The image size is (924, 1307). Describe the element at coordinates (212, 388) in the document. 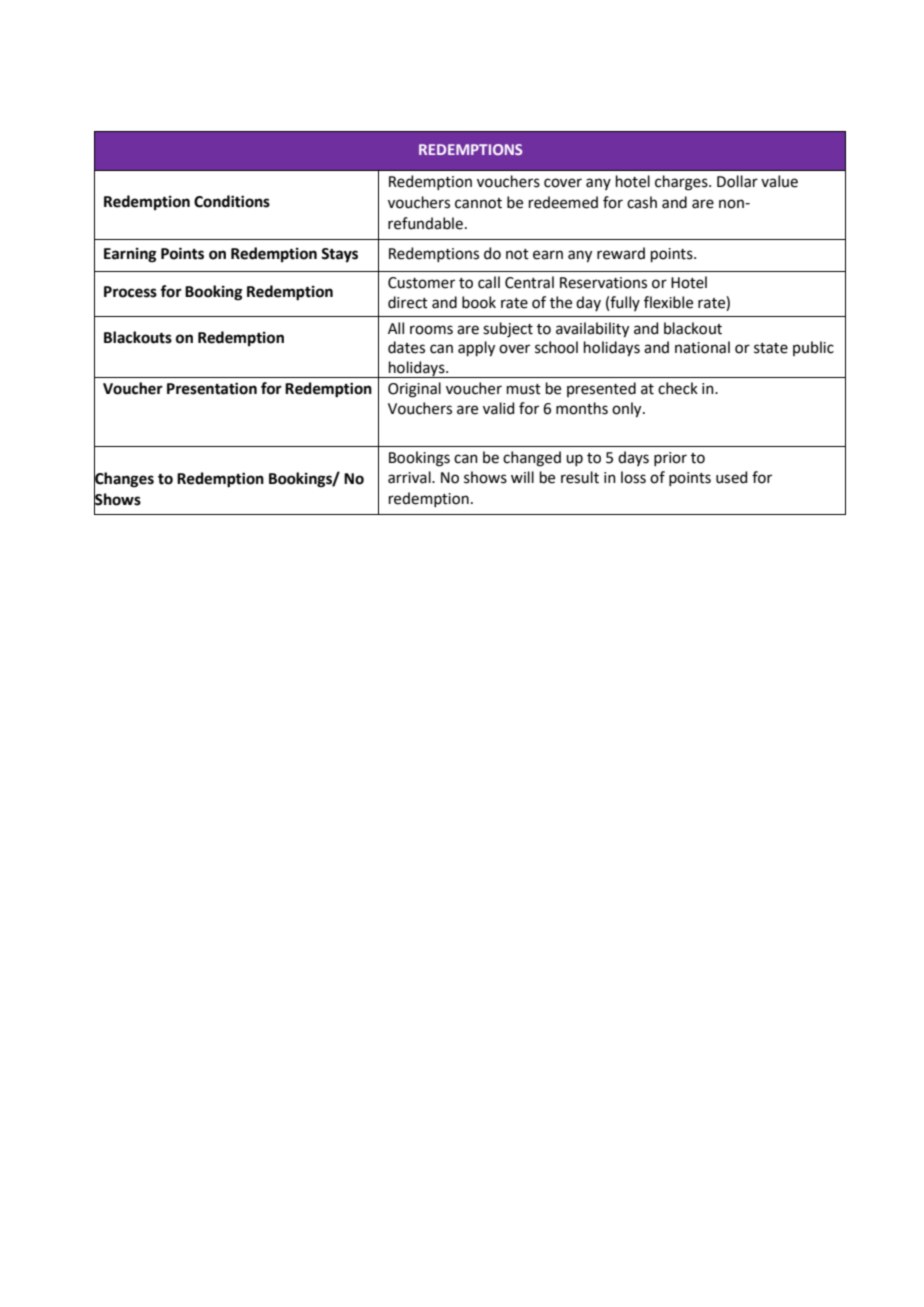

I see `Presentation` at that location.
